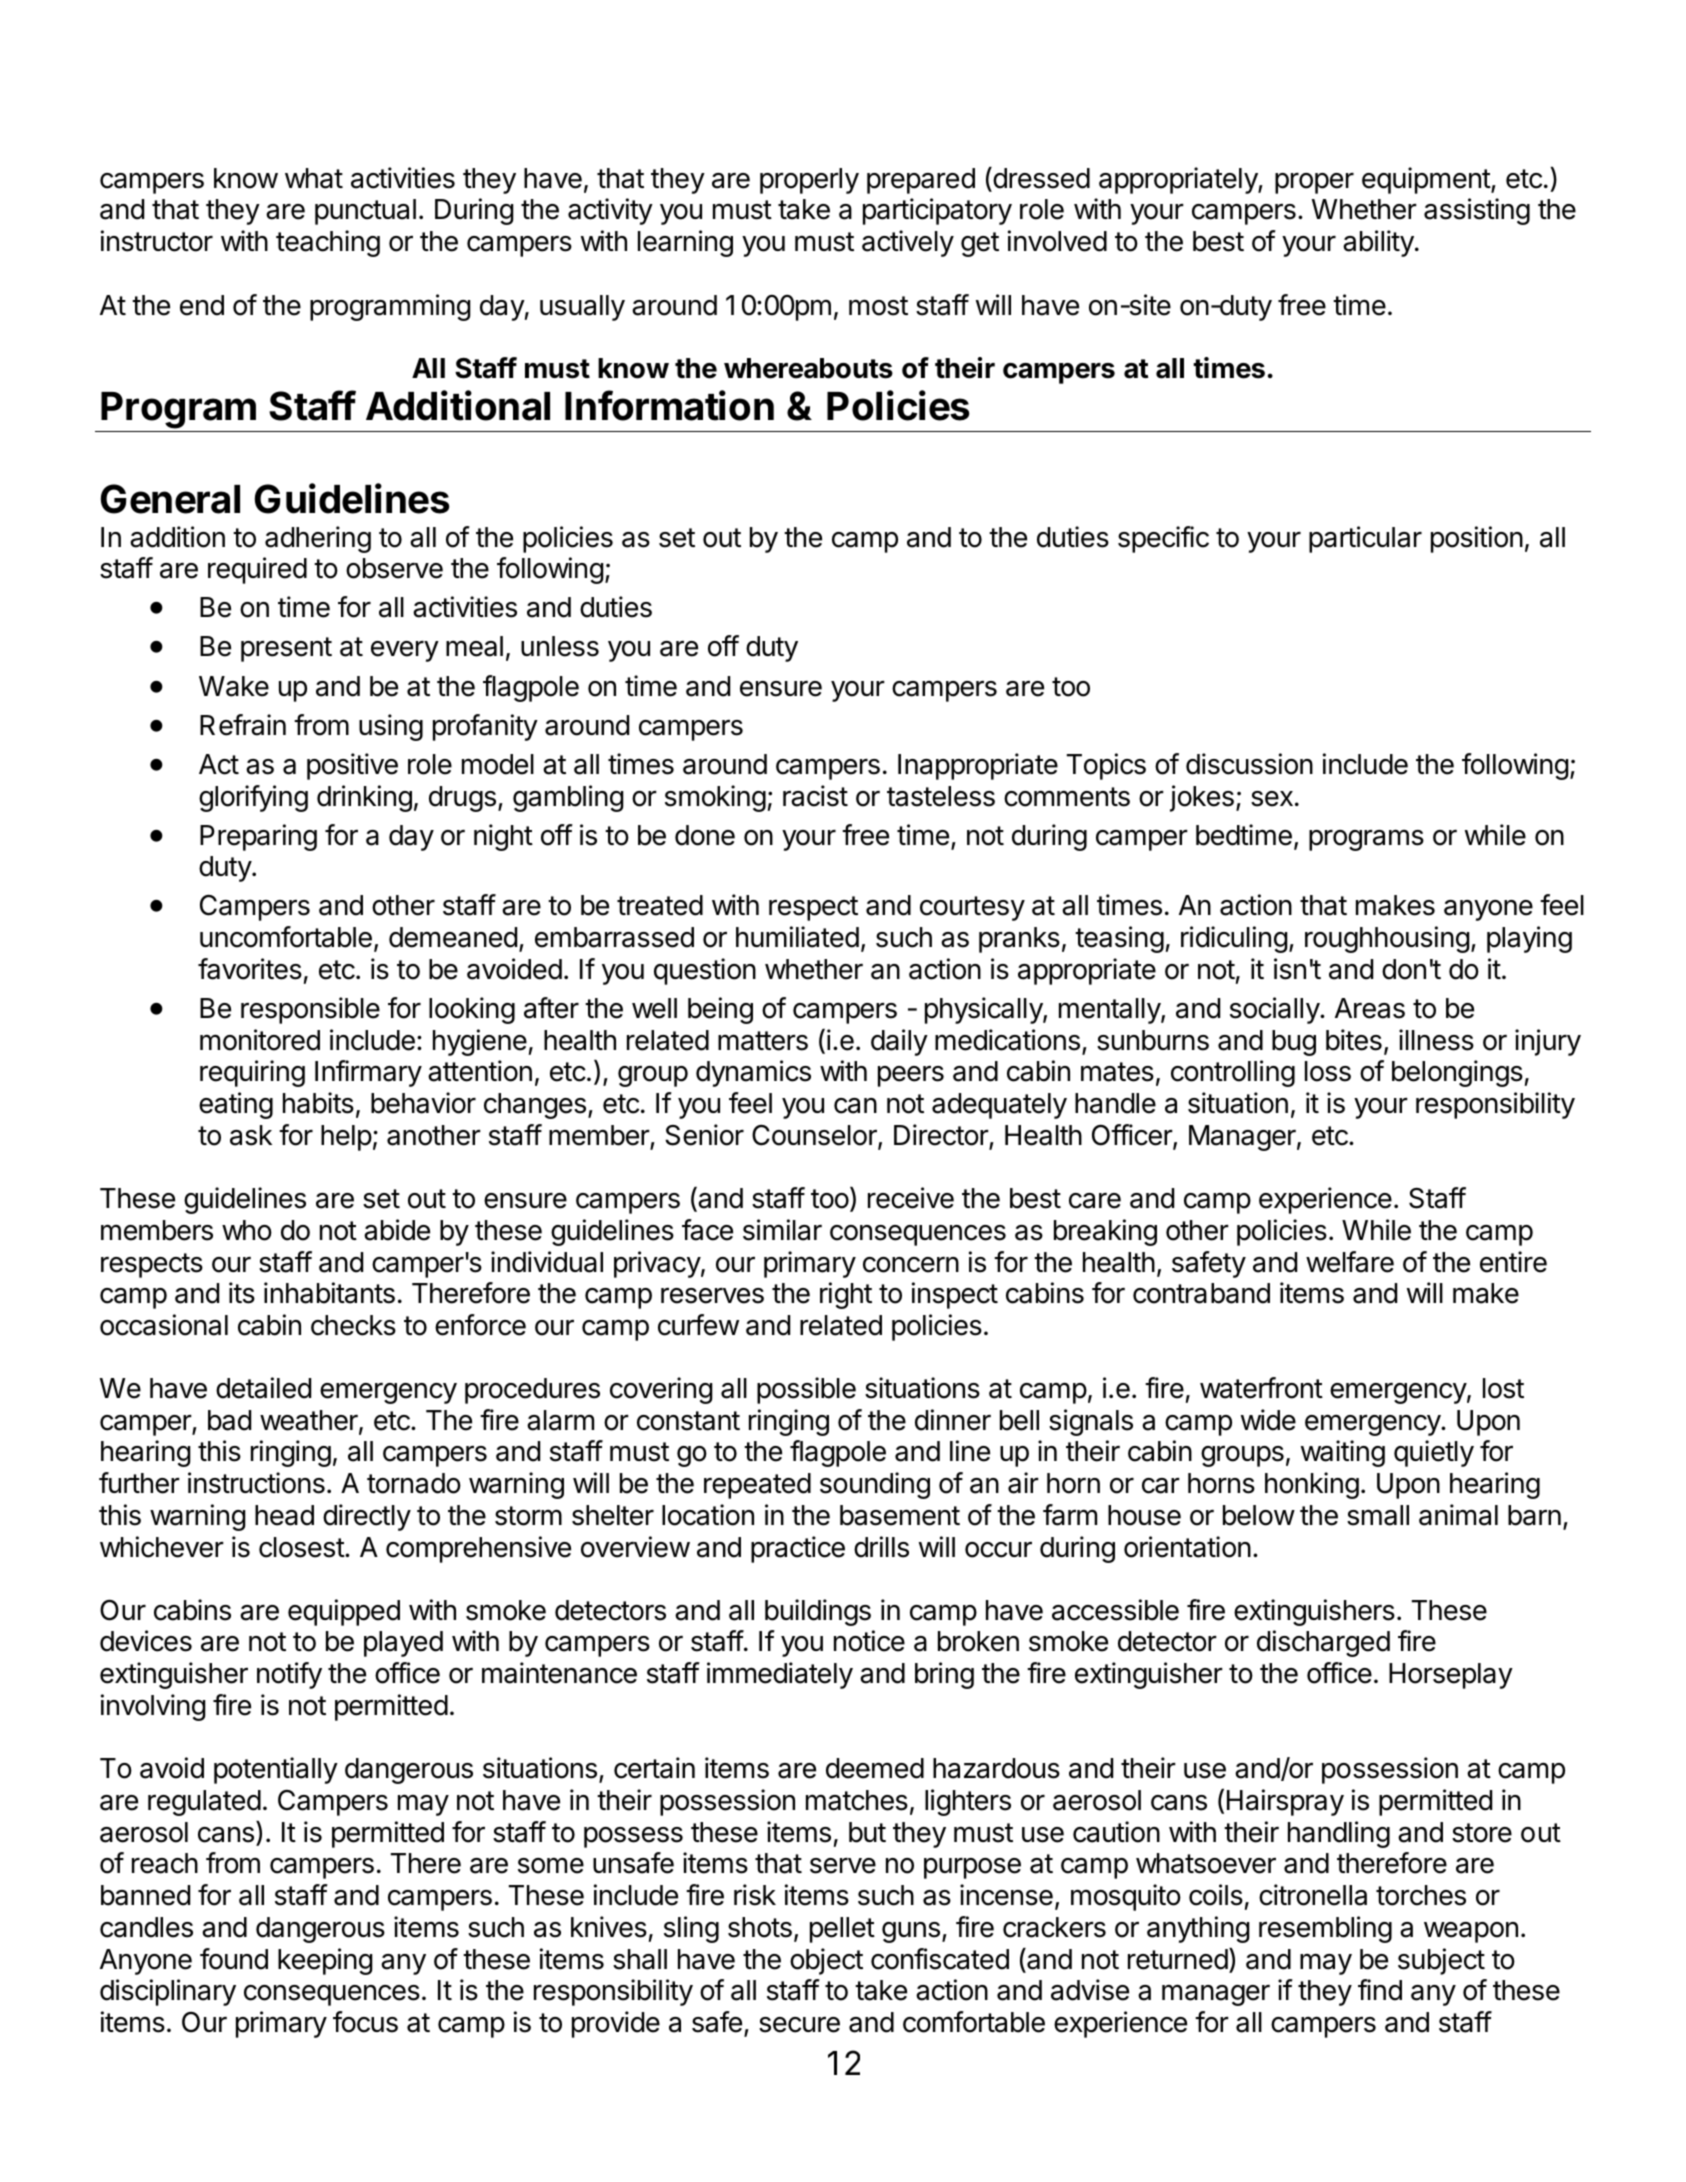  What do you see at coordinates (1365, 539) in the page?
I see `particular` at bounding box center [1365, 539].
